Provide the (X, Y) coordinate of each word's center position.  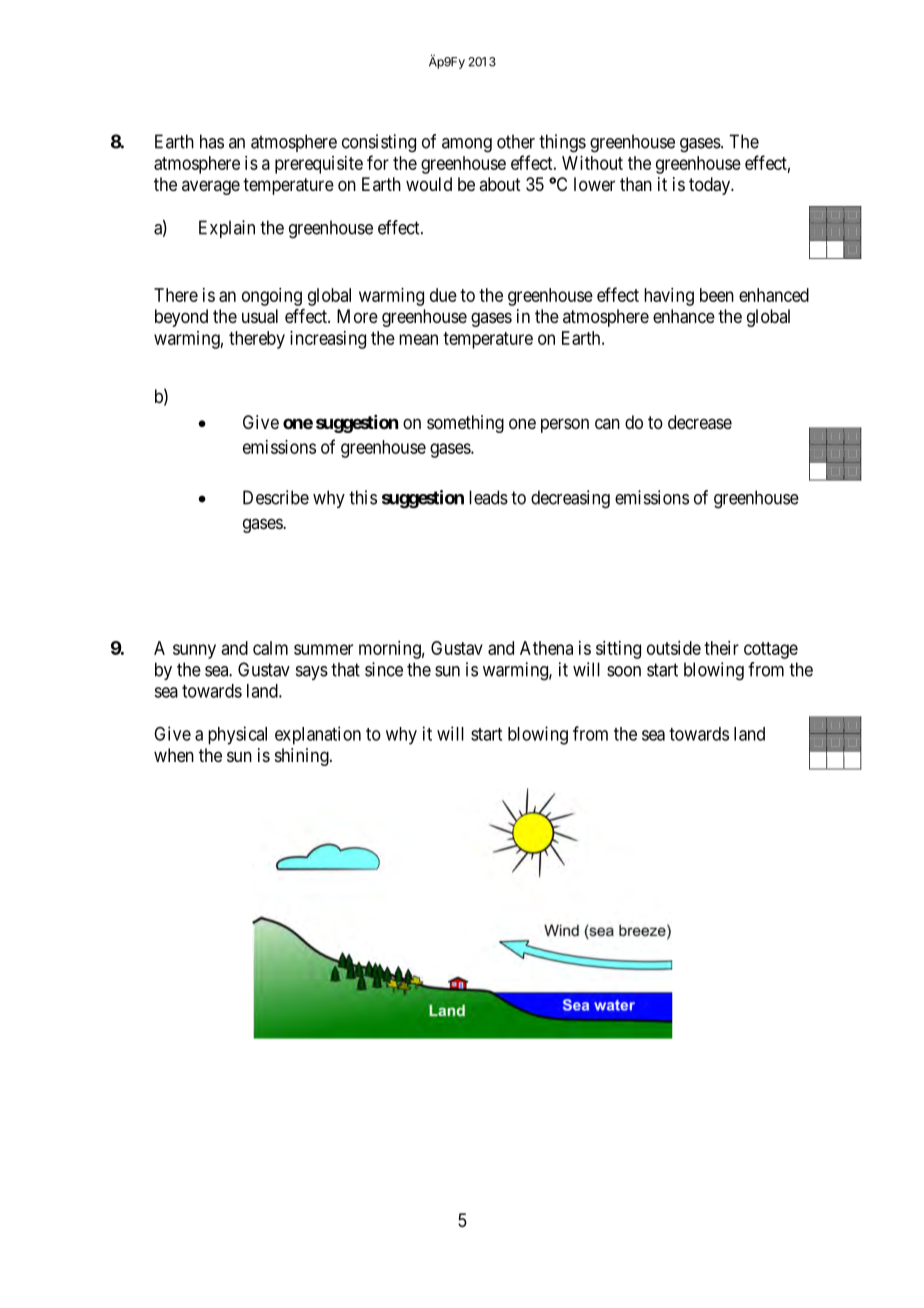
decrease (700, 422)
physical (237, 735)
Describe (276, 497)
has (212, 141)
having (669, 297)
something (465, 424)
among (467, 145)
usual (260, 316)
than (636, 184)
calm (270, 648)
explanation (318, 735)
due (443, 295)
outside (674, 648)
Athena (546, 648)
